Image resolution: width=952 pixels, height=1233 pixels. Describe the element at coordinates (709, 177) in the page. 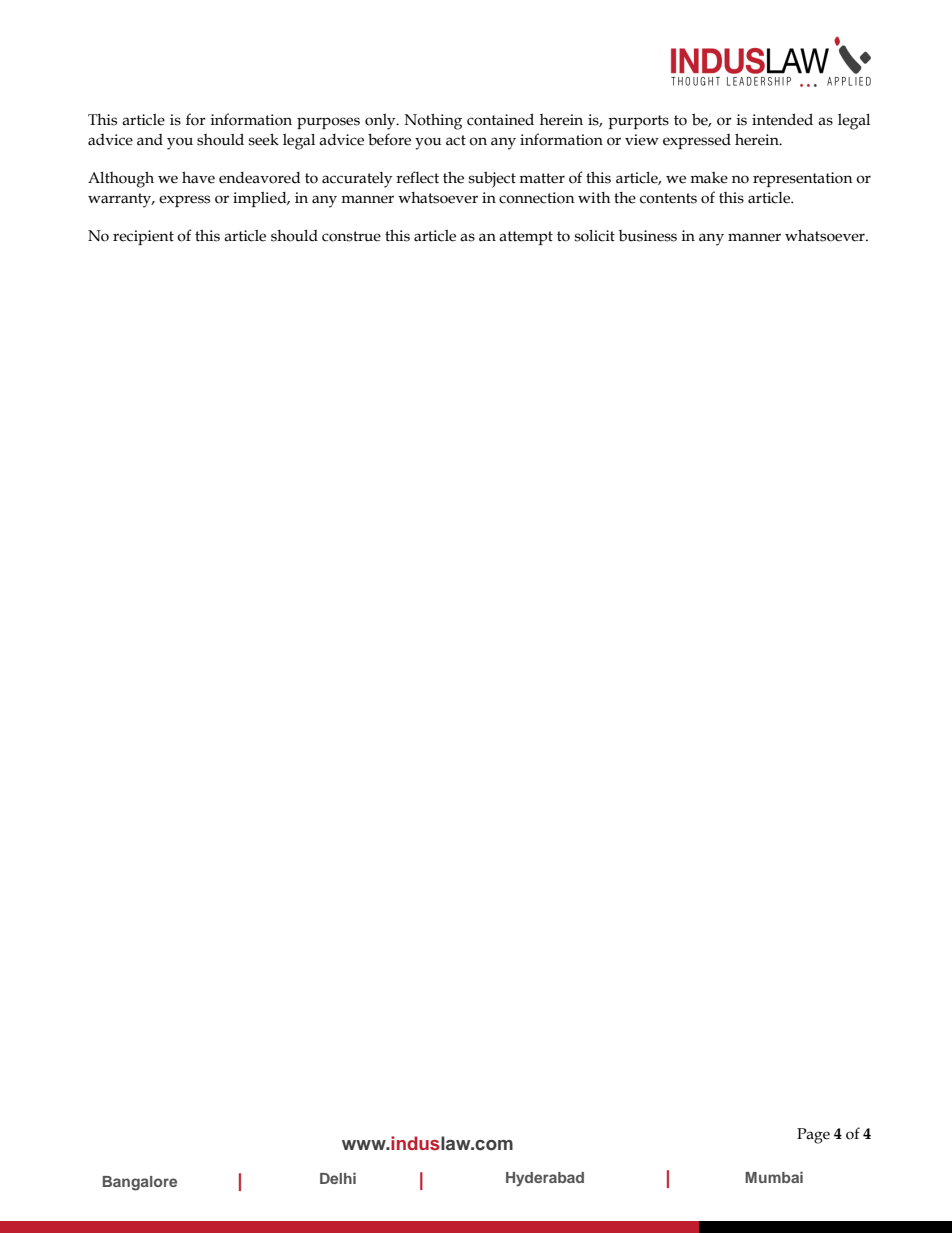

I see `make` at that location.
